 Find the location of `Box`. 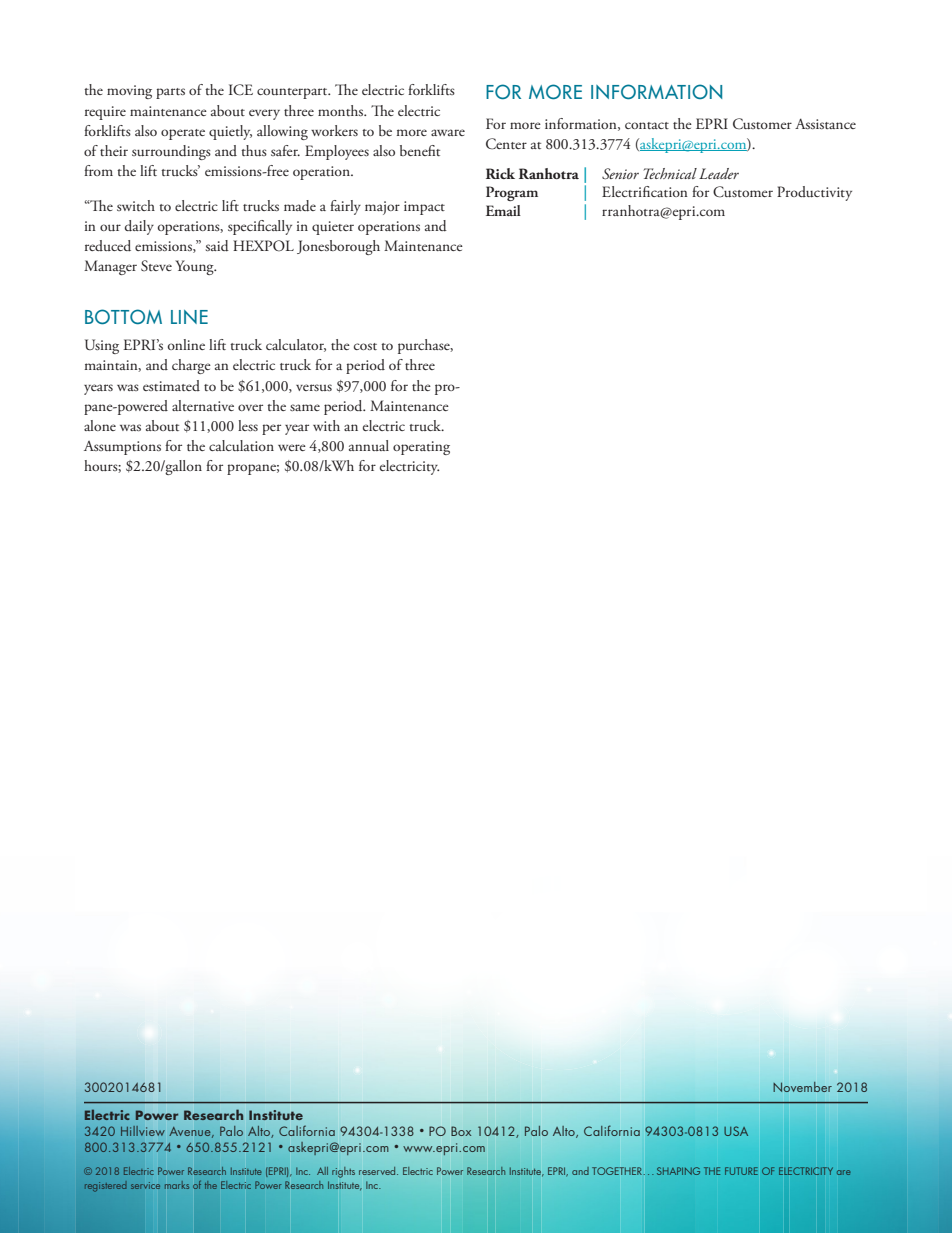

Box is located at coordinates (461, 1131).
